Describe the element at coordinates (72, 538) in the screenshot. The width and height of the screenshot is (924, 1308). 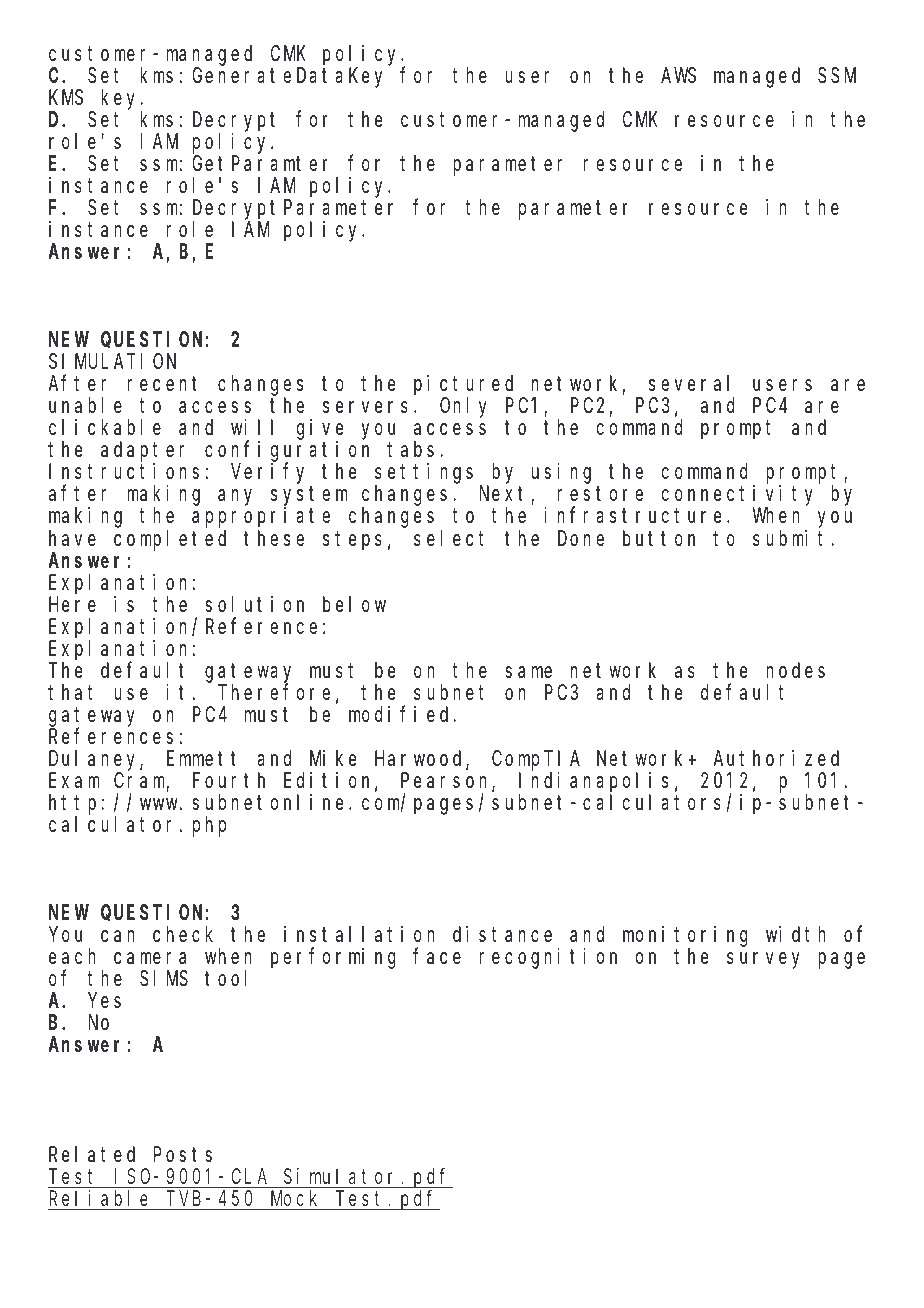
I see `have` at that location.
